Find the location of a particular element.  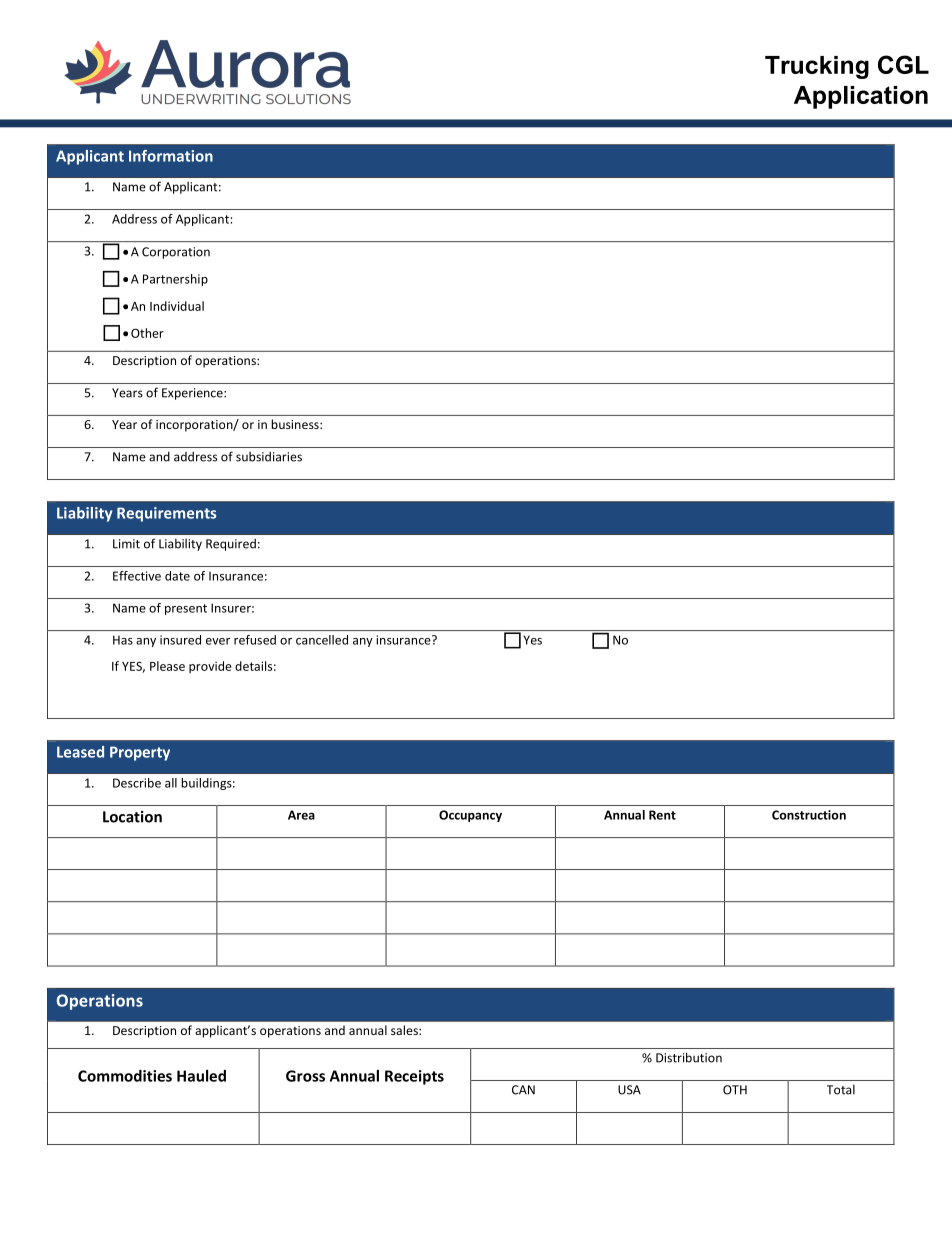

Total is located at coordinates (841, 1090).
